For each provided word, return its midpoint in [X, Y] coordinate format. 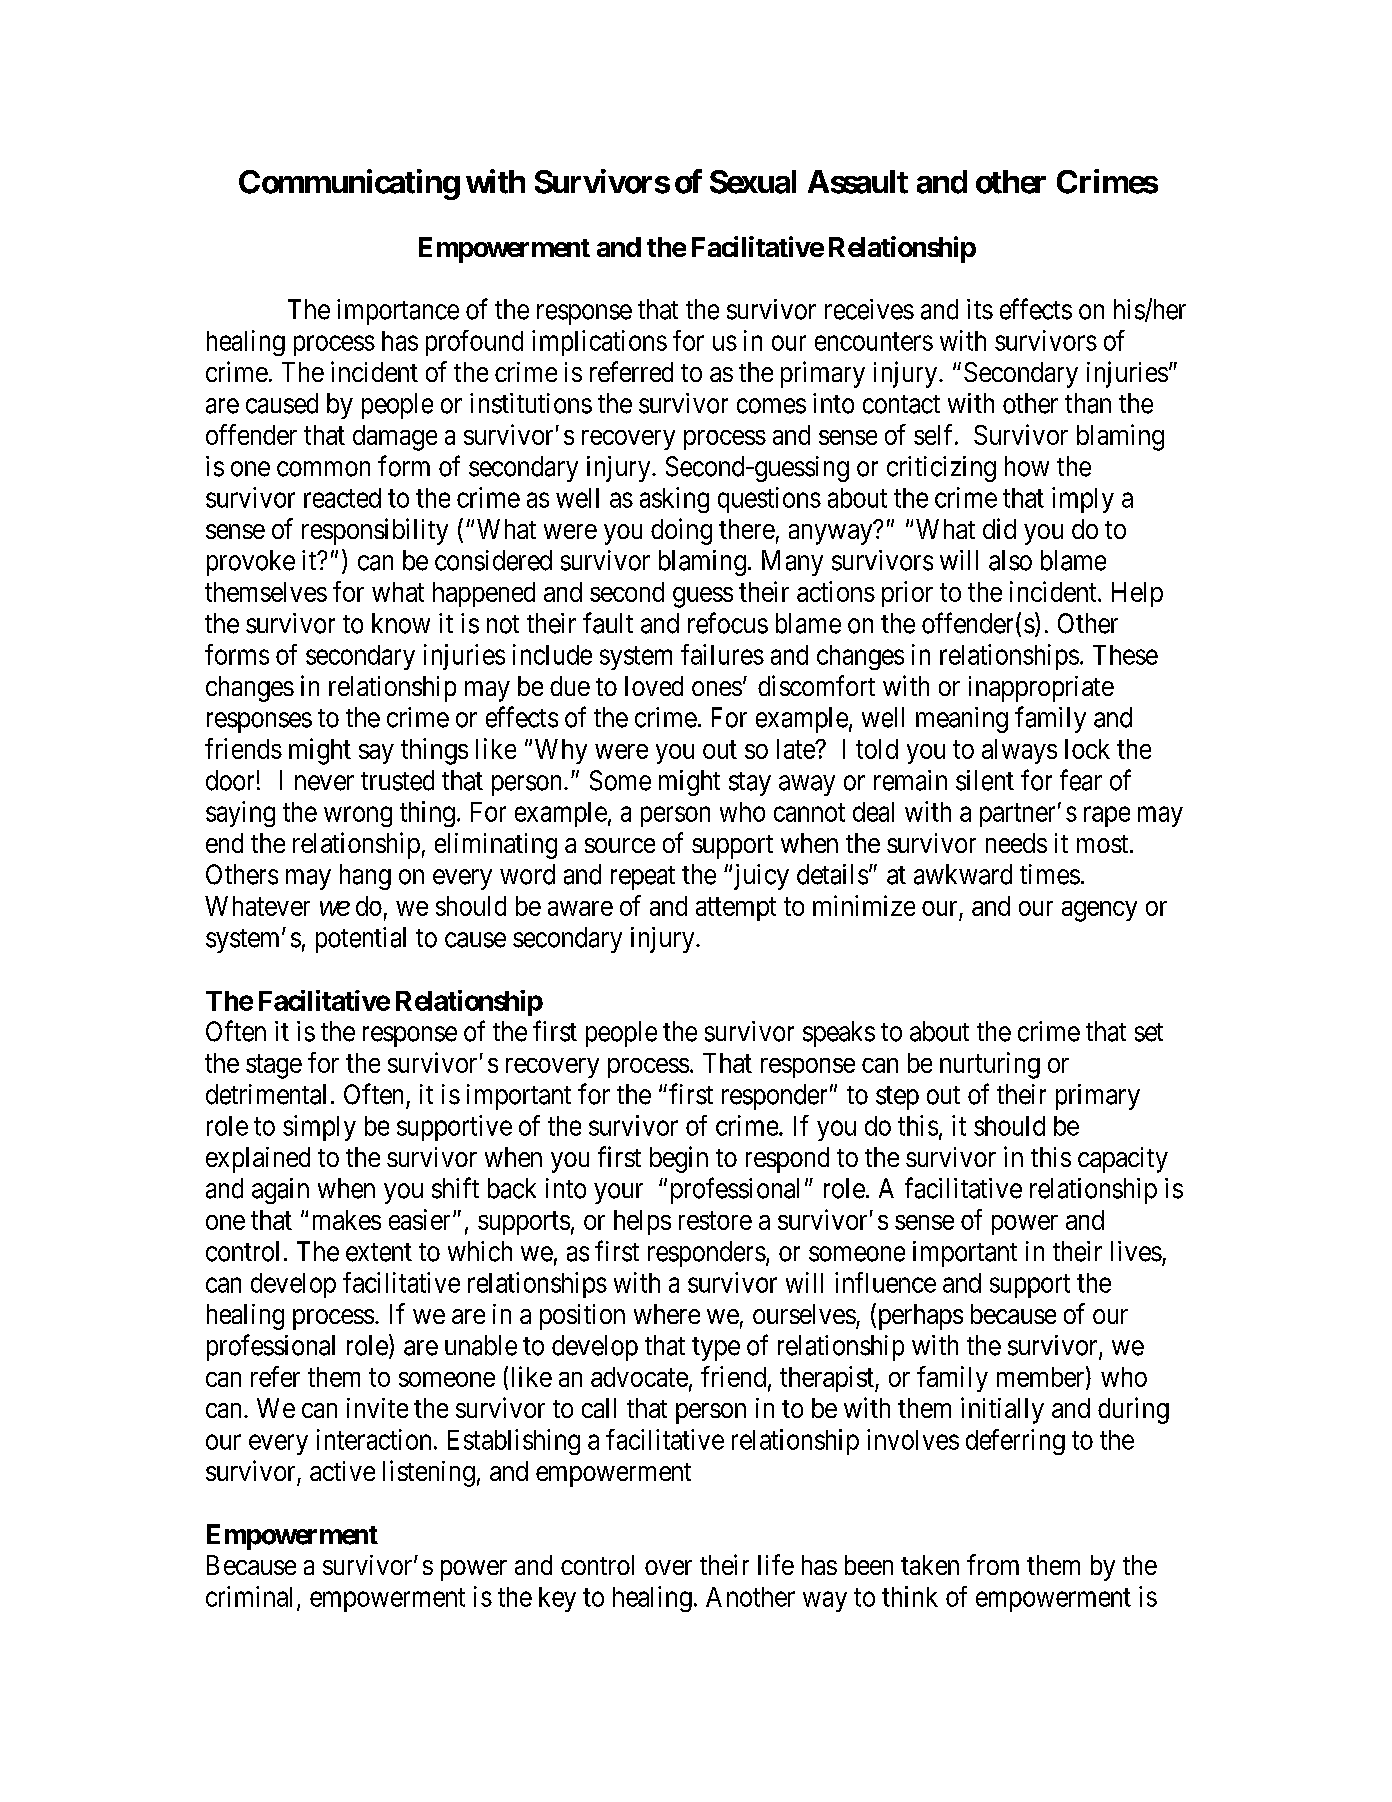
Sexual [753, 182]
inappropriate [1041, 689]
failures [722, 654]
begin [679, 1159]
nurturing [990, 1065]
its [980, 309]
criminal [249, 1596]
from [993, 1564]
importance [398, 312]
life [776, 1564]
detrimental [266, 1094]
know [401, 623]
